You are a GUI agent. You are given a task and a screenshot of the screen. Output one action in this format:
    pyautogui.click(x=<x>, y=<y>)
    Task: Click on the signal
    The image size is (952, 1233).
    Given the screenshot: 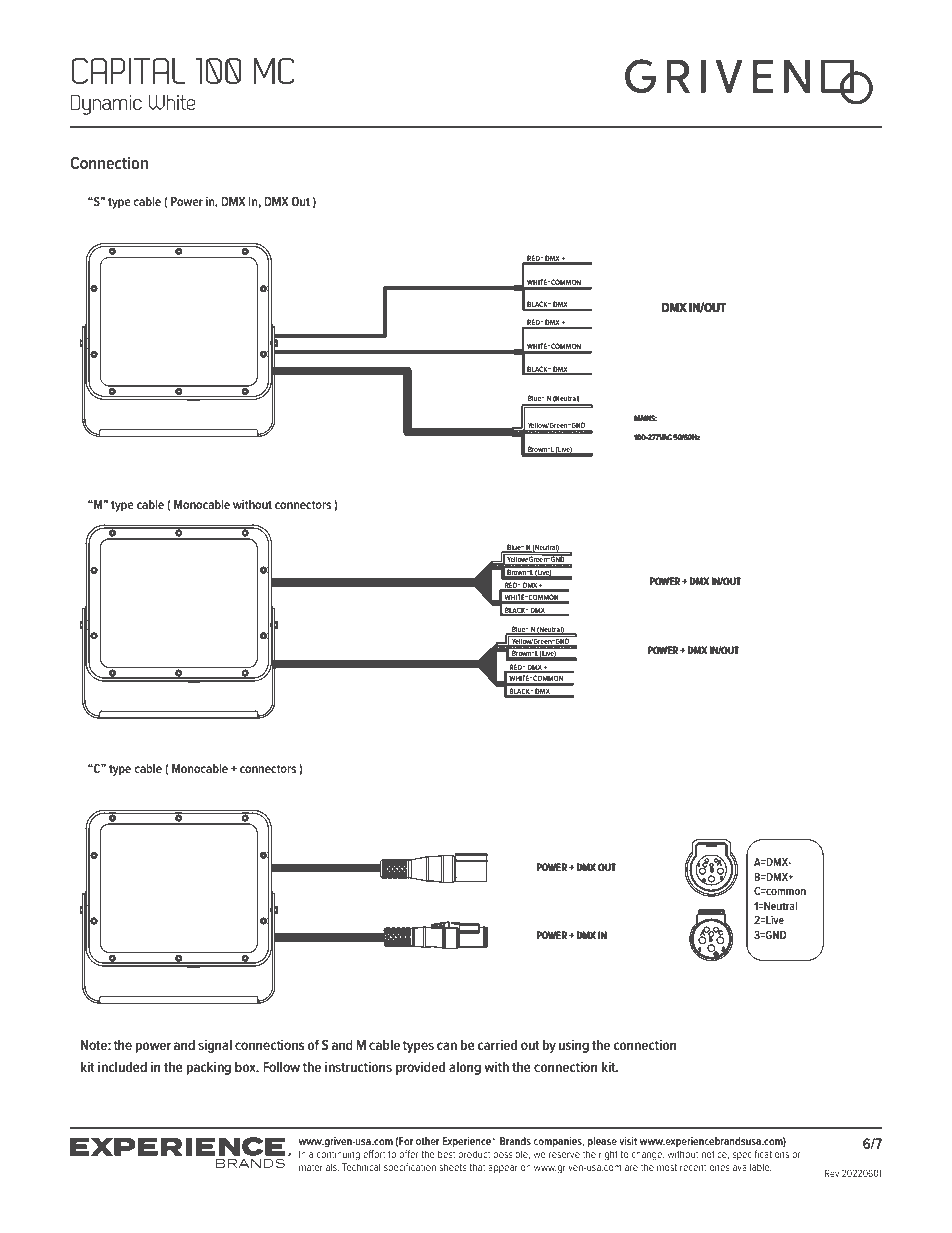 What is the action you would take?
    pyautogui.click(x=215, y=1046)
